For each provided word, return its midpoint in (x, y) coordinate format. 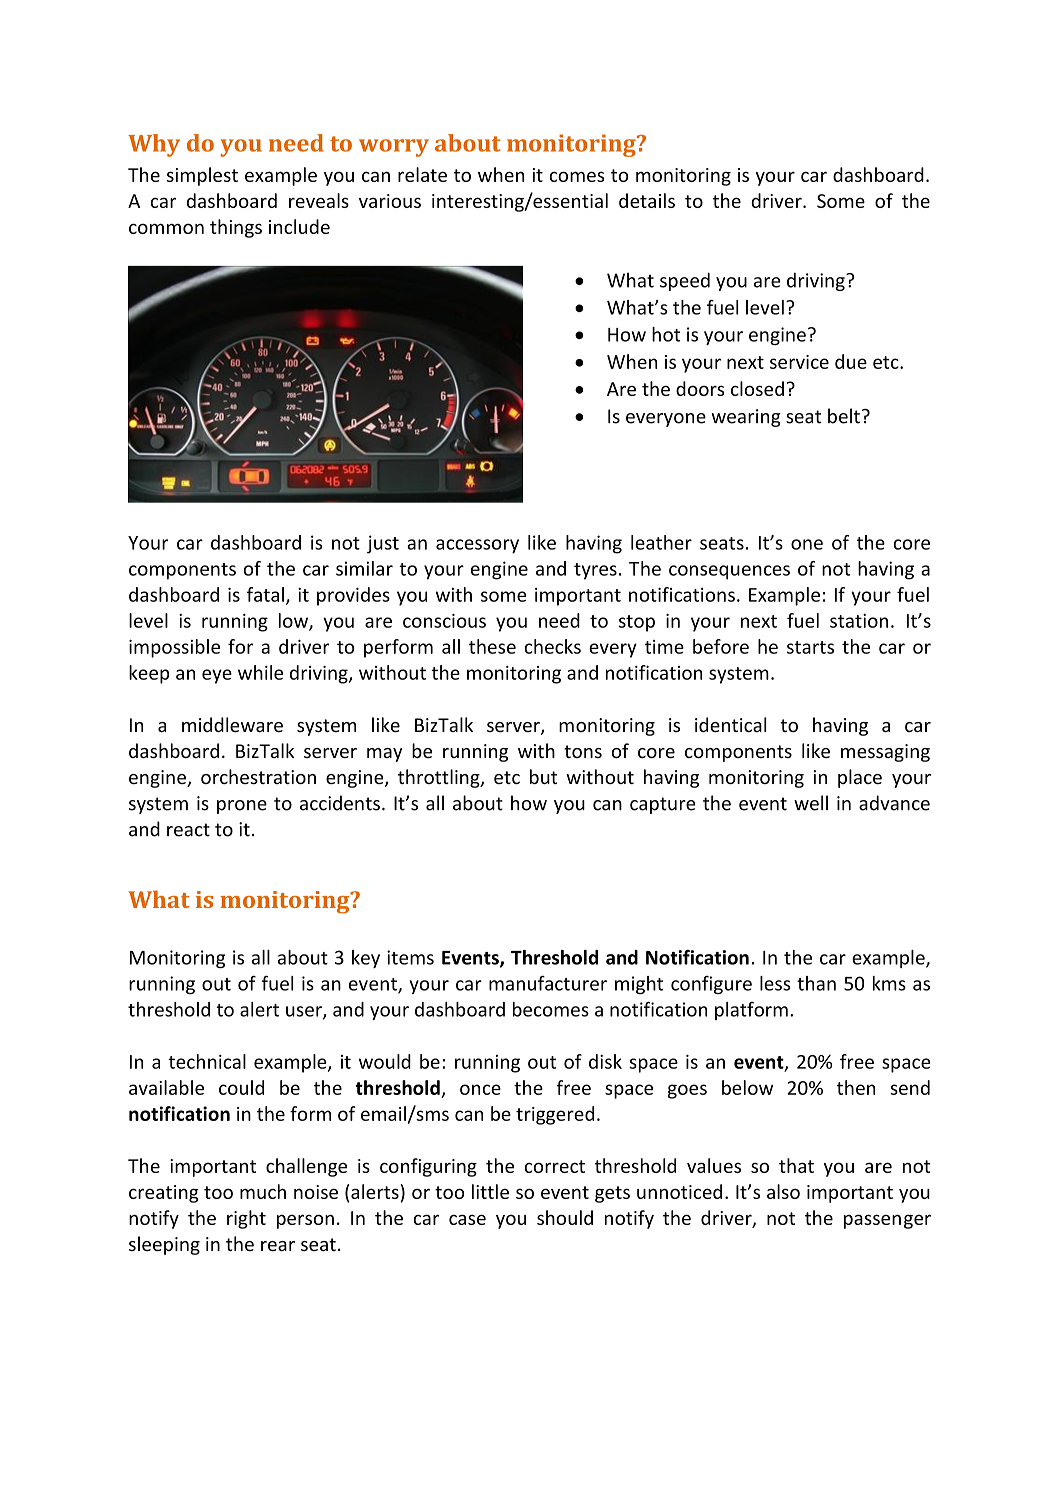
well (811, 803)
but (543, 776)
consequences (729, 572)
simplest (202, 176)
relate (422, 174)
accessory (477, 546)
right (246, 1219)
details (647, 200)
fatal (265, 594)
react (188, 830)
